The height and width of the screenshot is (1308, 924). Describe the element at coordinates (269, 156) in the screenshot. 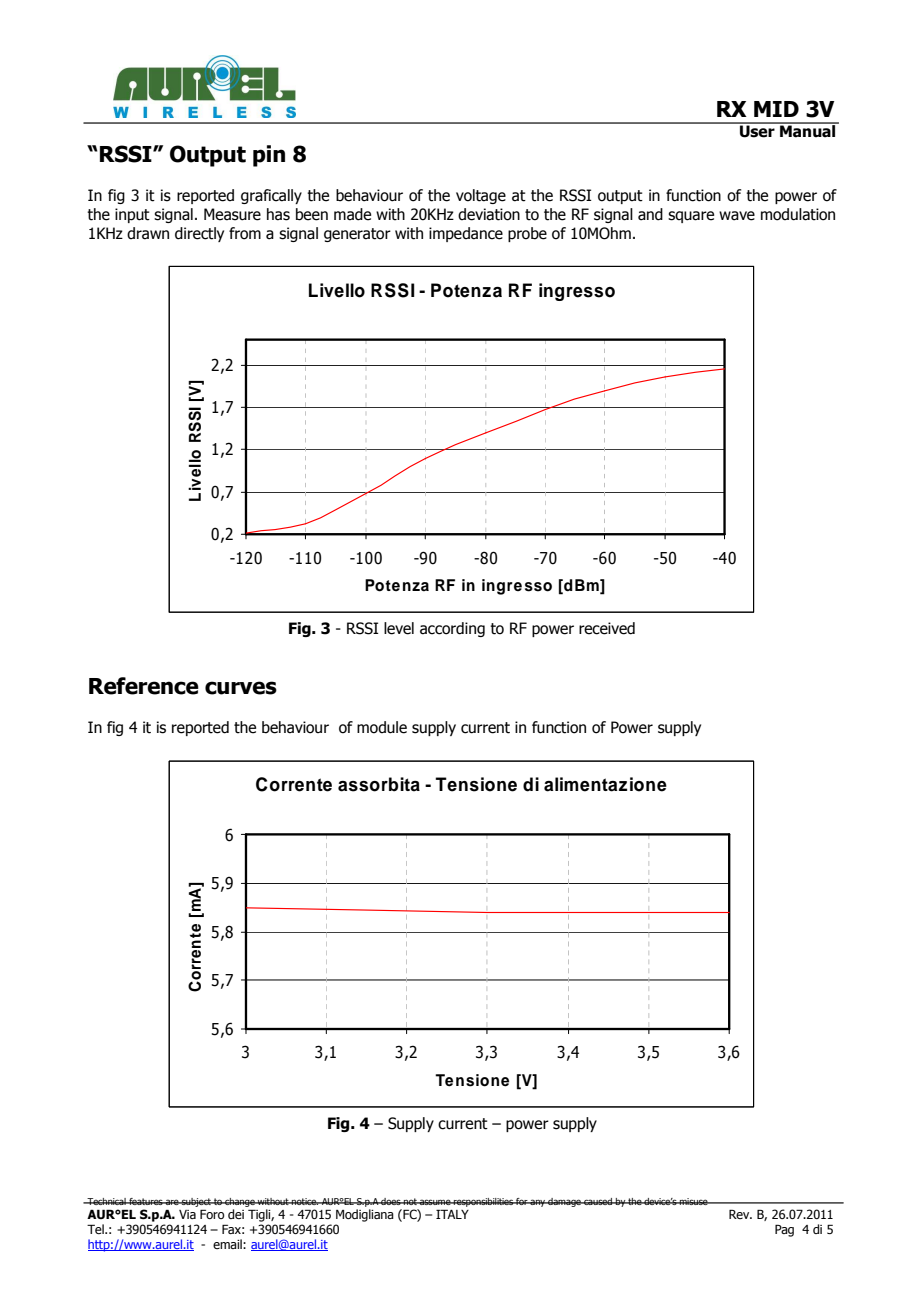

I see `pin` at that location.
